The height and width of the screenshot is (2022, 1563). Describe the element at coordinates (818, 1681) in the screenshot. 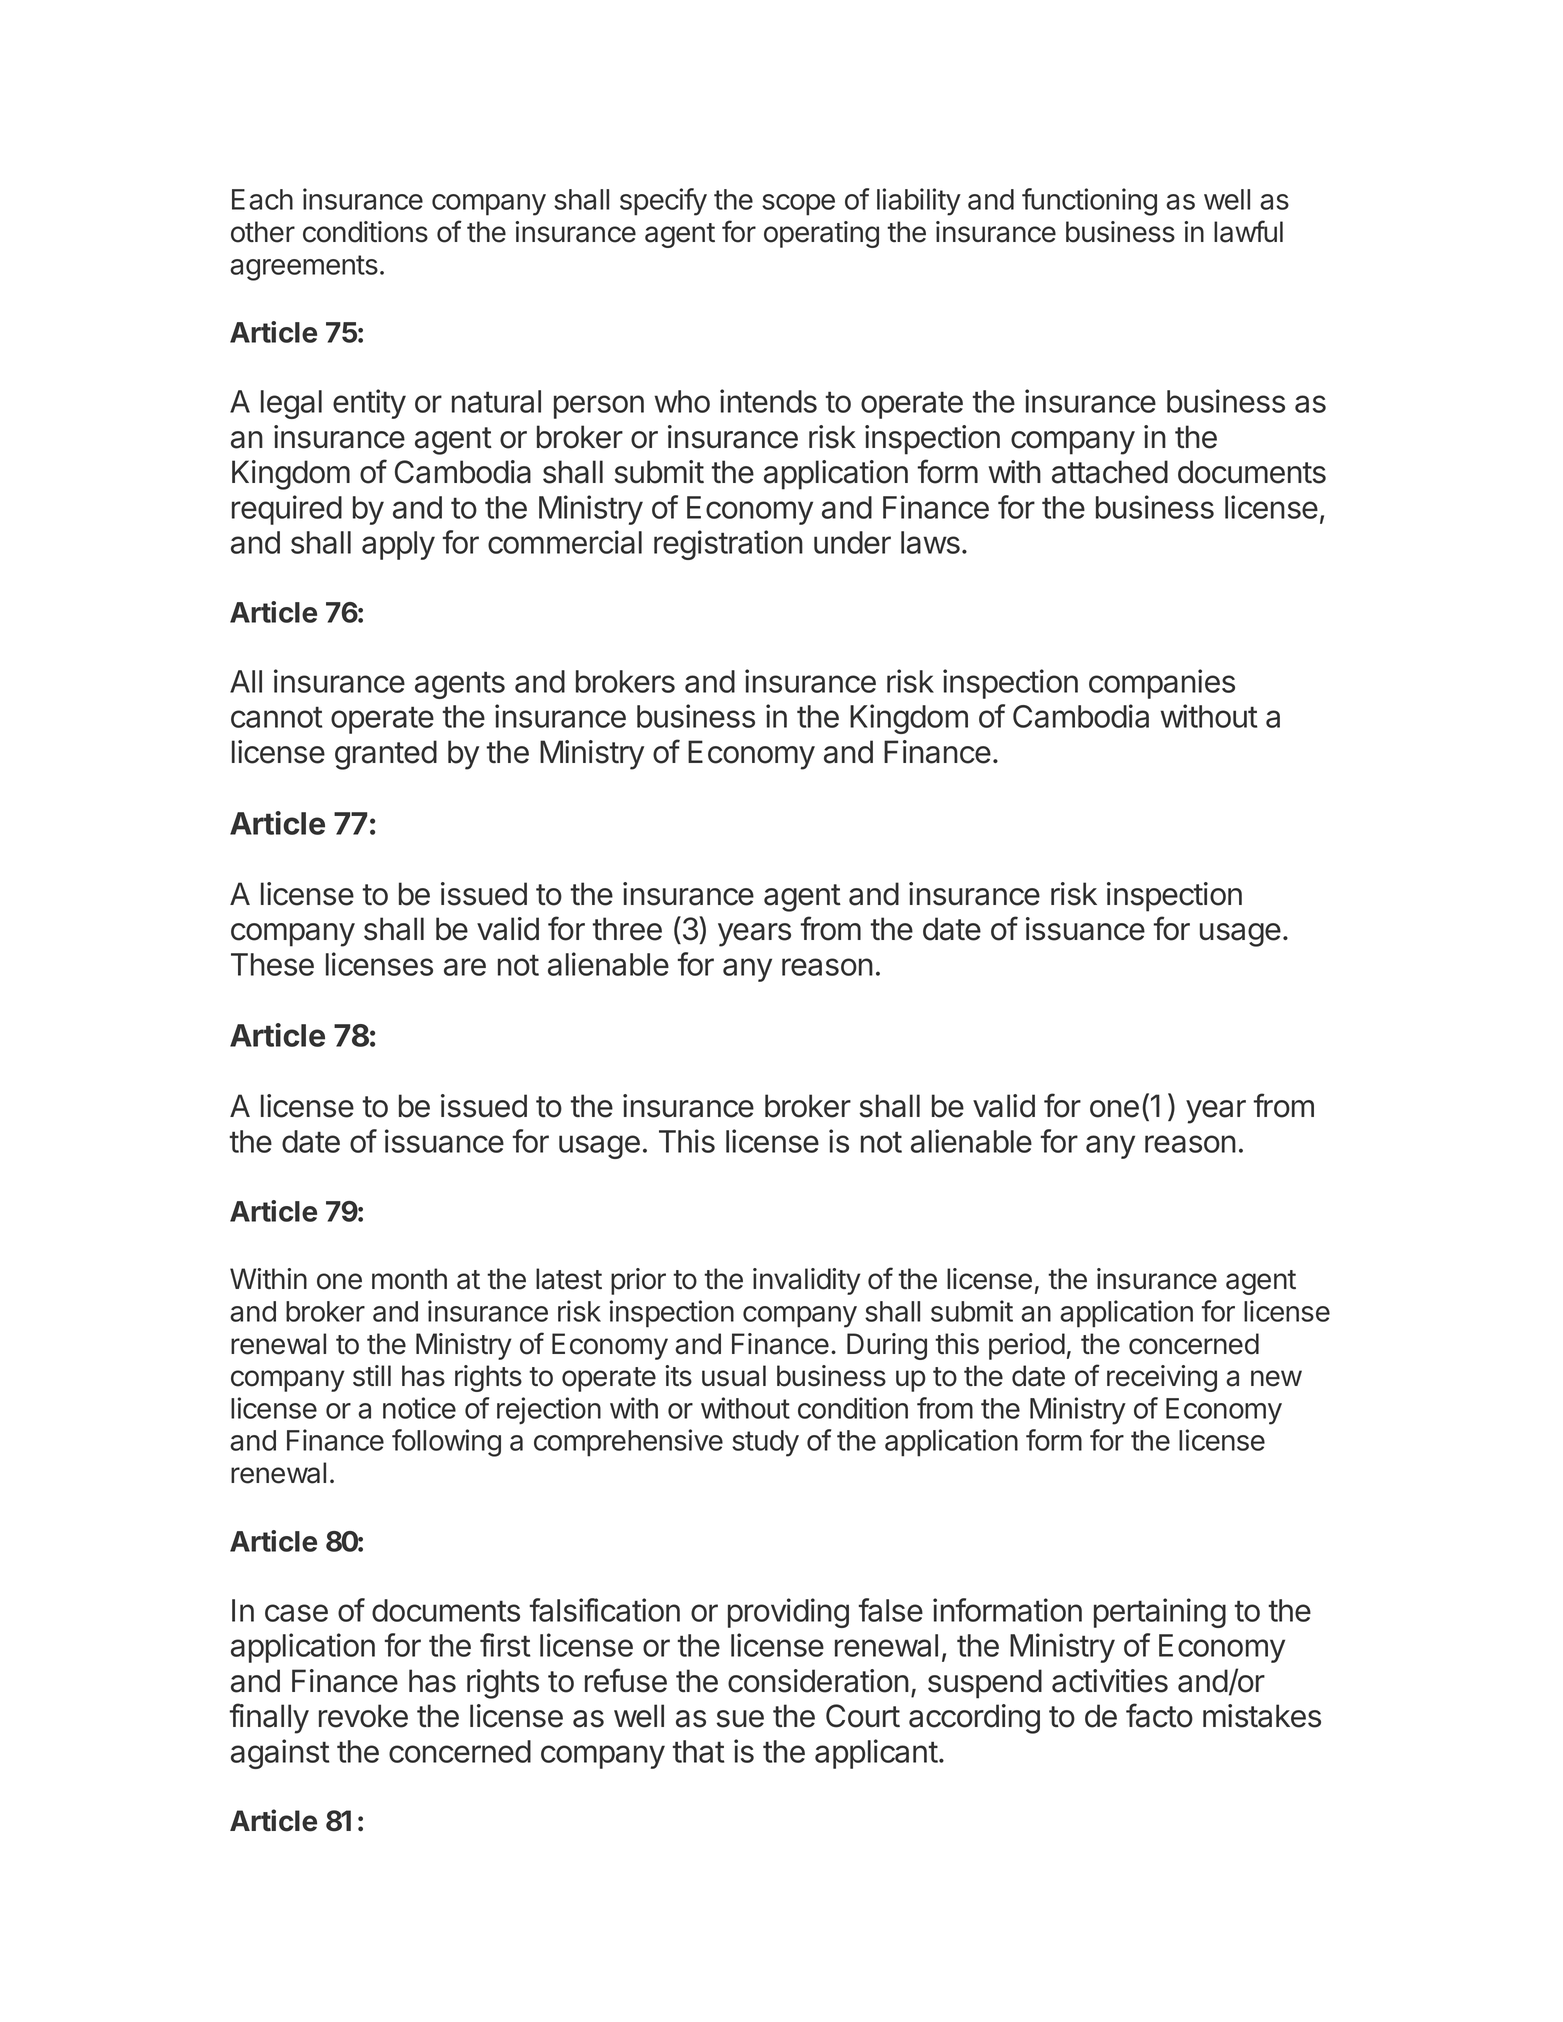

I see `consideration` at that location.
